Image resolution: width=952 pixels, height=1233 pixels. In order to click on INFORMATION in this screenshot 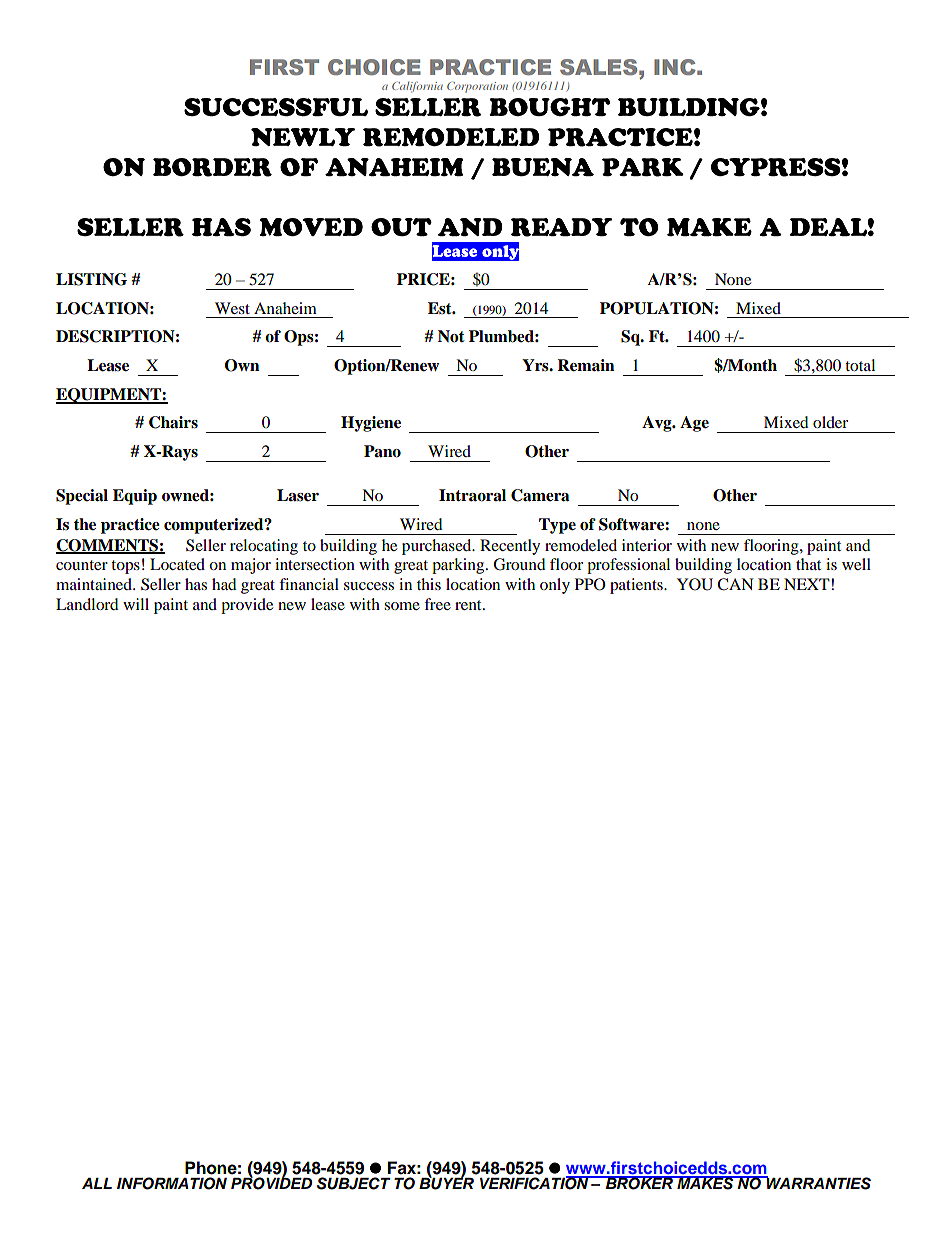, I will do `click(172, 1183)`.
